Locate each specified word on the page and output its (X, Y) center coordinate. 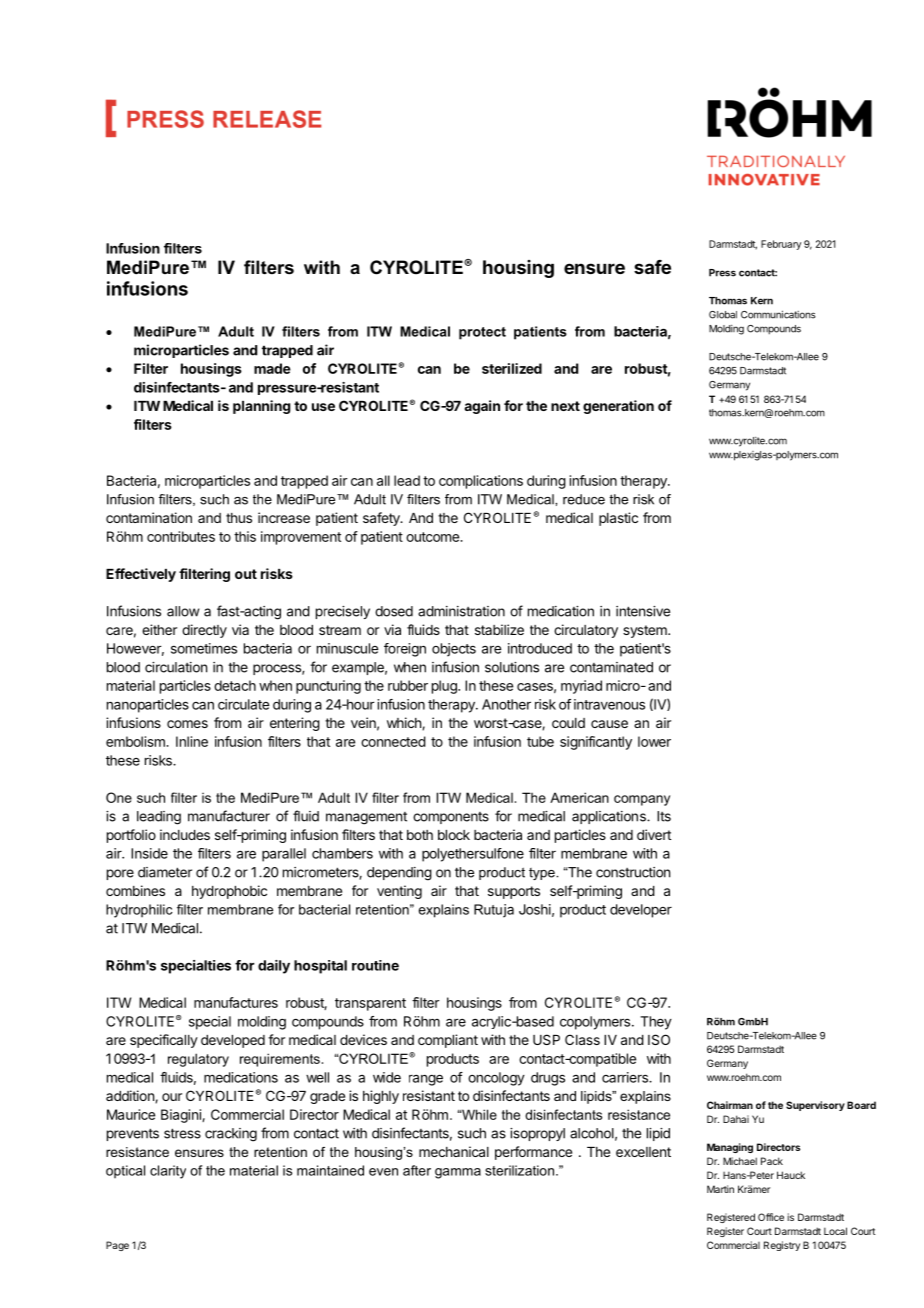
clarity (168, 1172)
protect (482, 333)
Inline (192, 741)
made (272, 368)
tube (540, 741)
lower (654, 741)
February (781, 245)
